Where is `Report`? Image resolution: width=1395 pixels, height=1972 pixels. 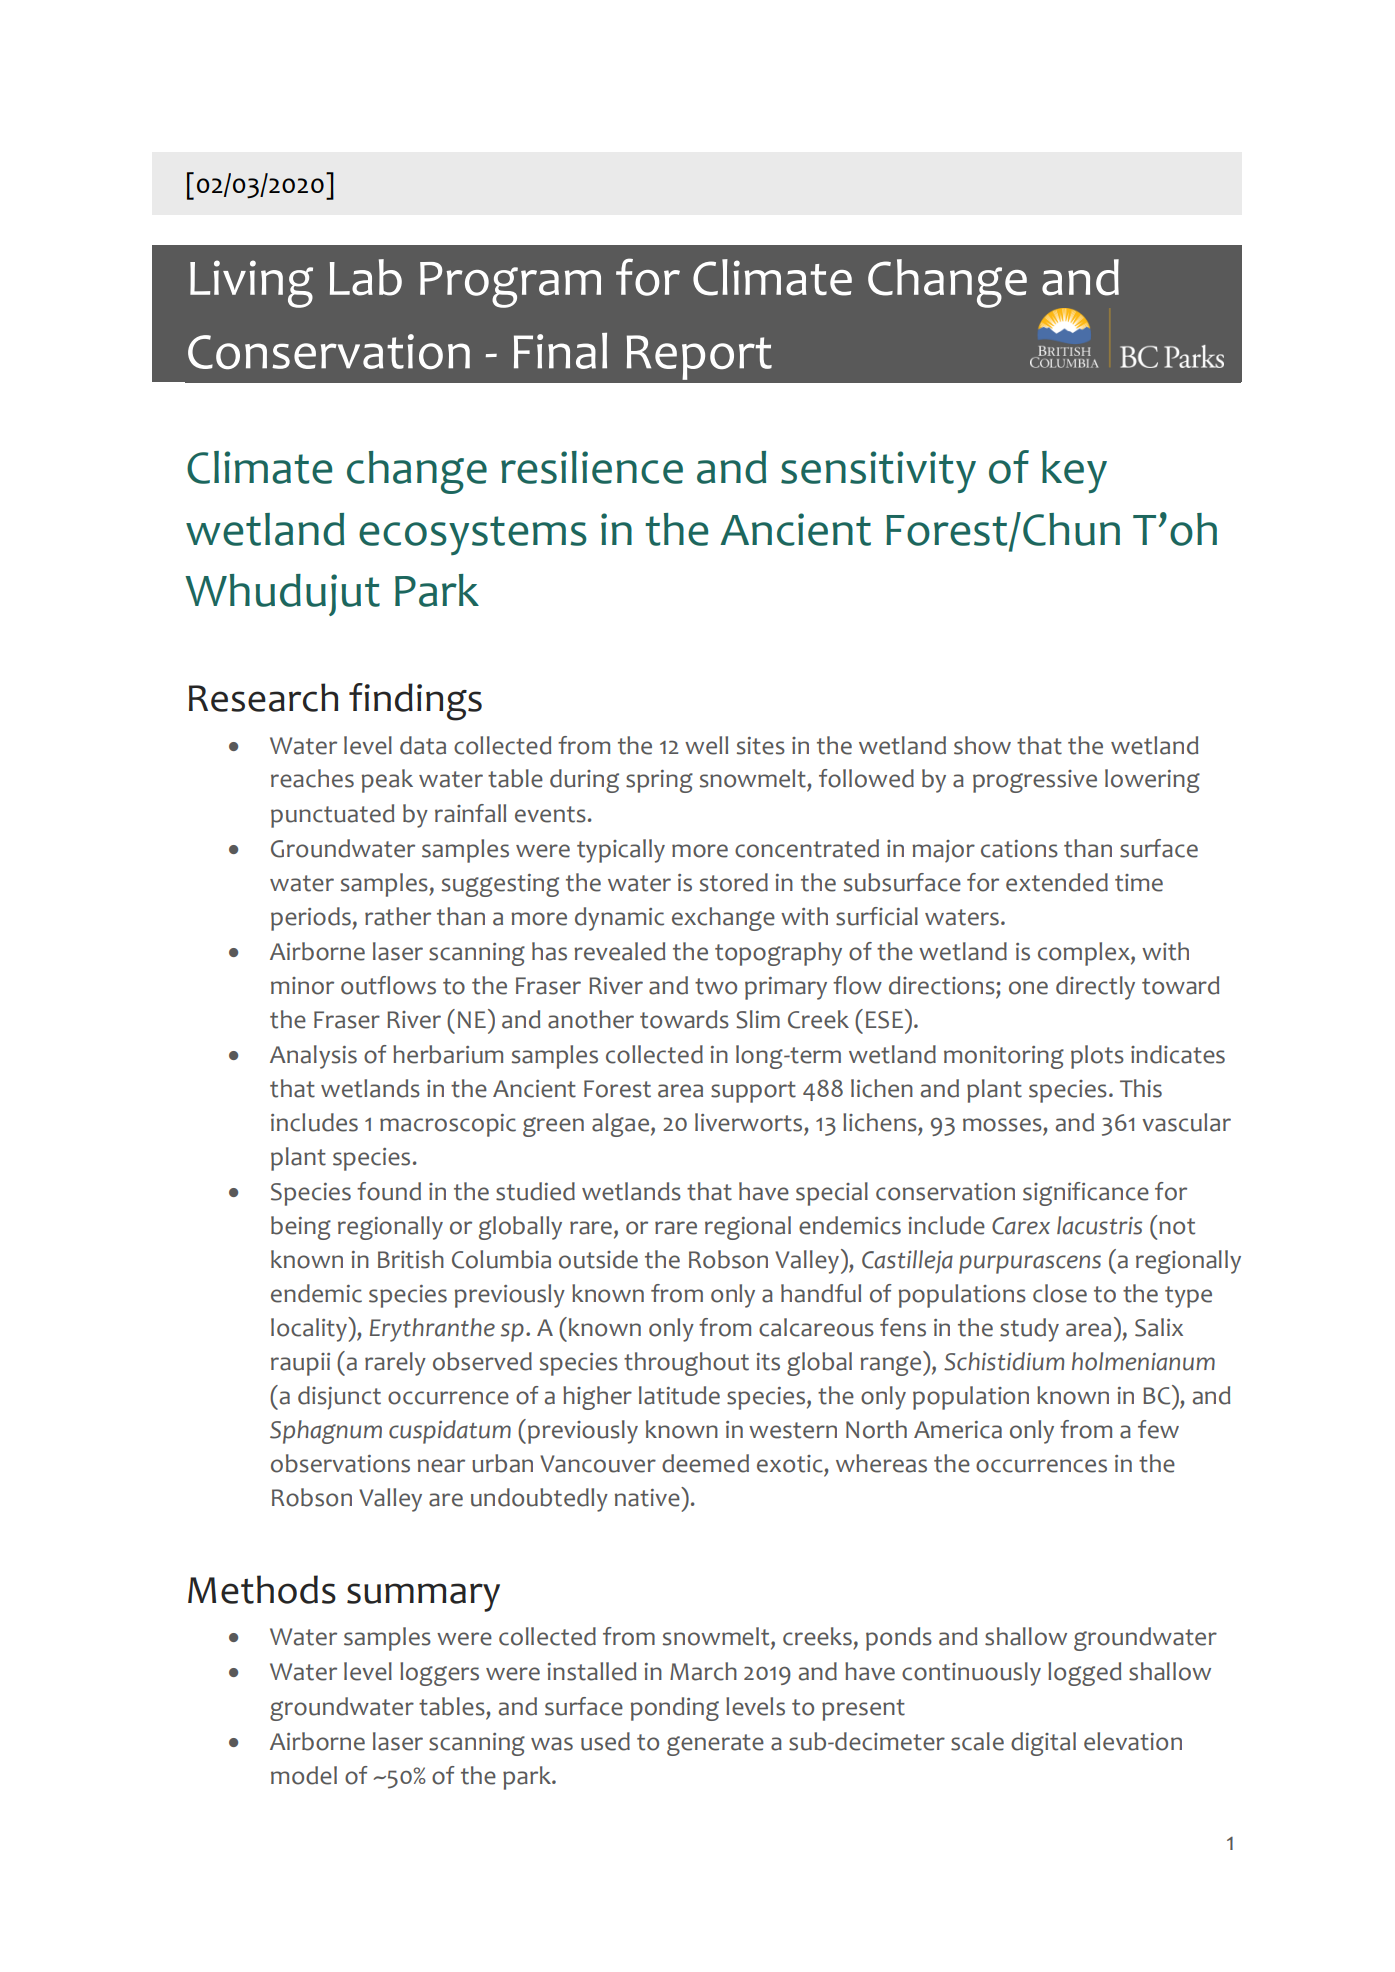 Report is located at coordinates (699, 357).
